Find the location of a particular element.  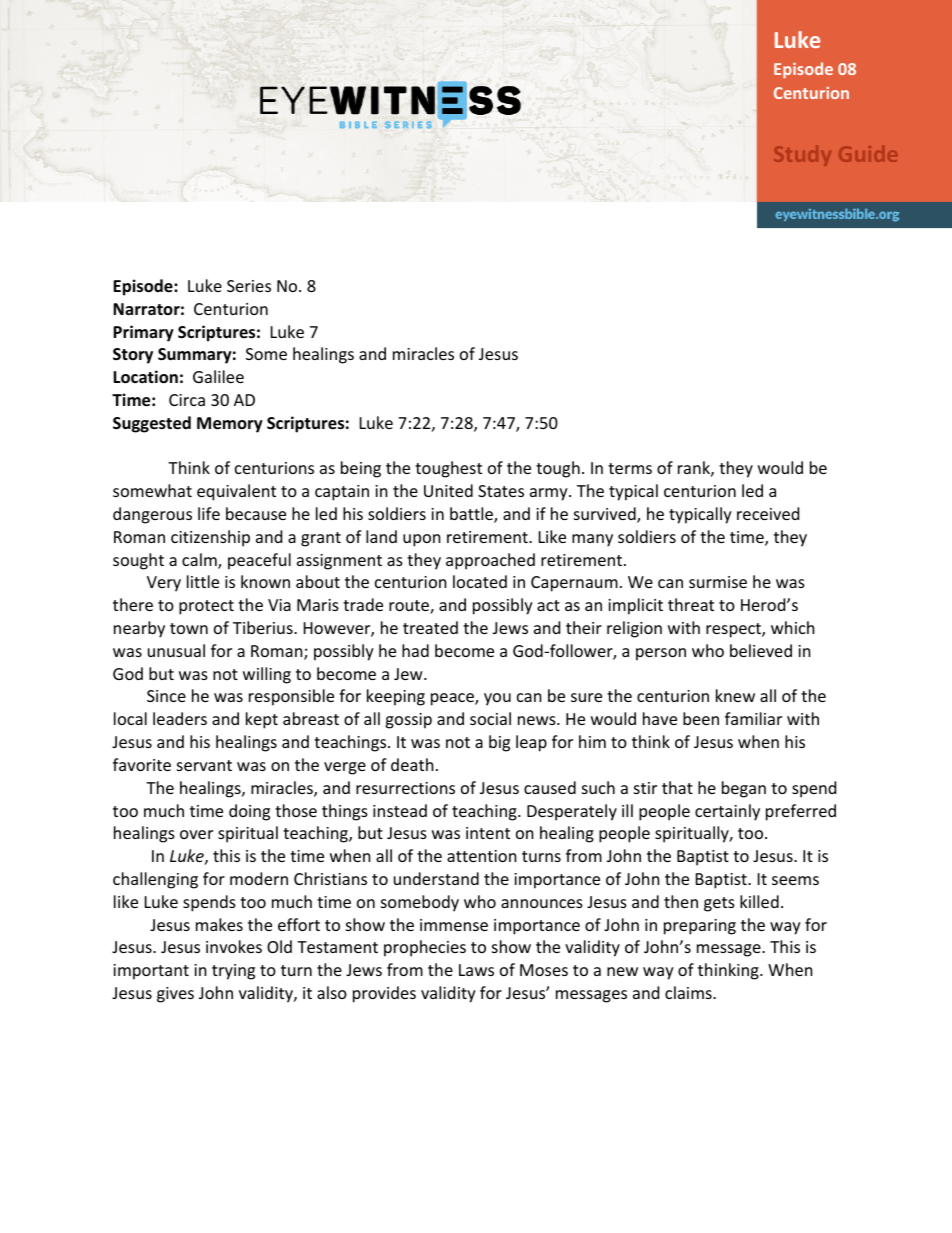

surmise is located at coordinates (718, 582).
